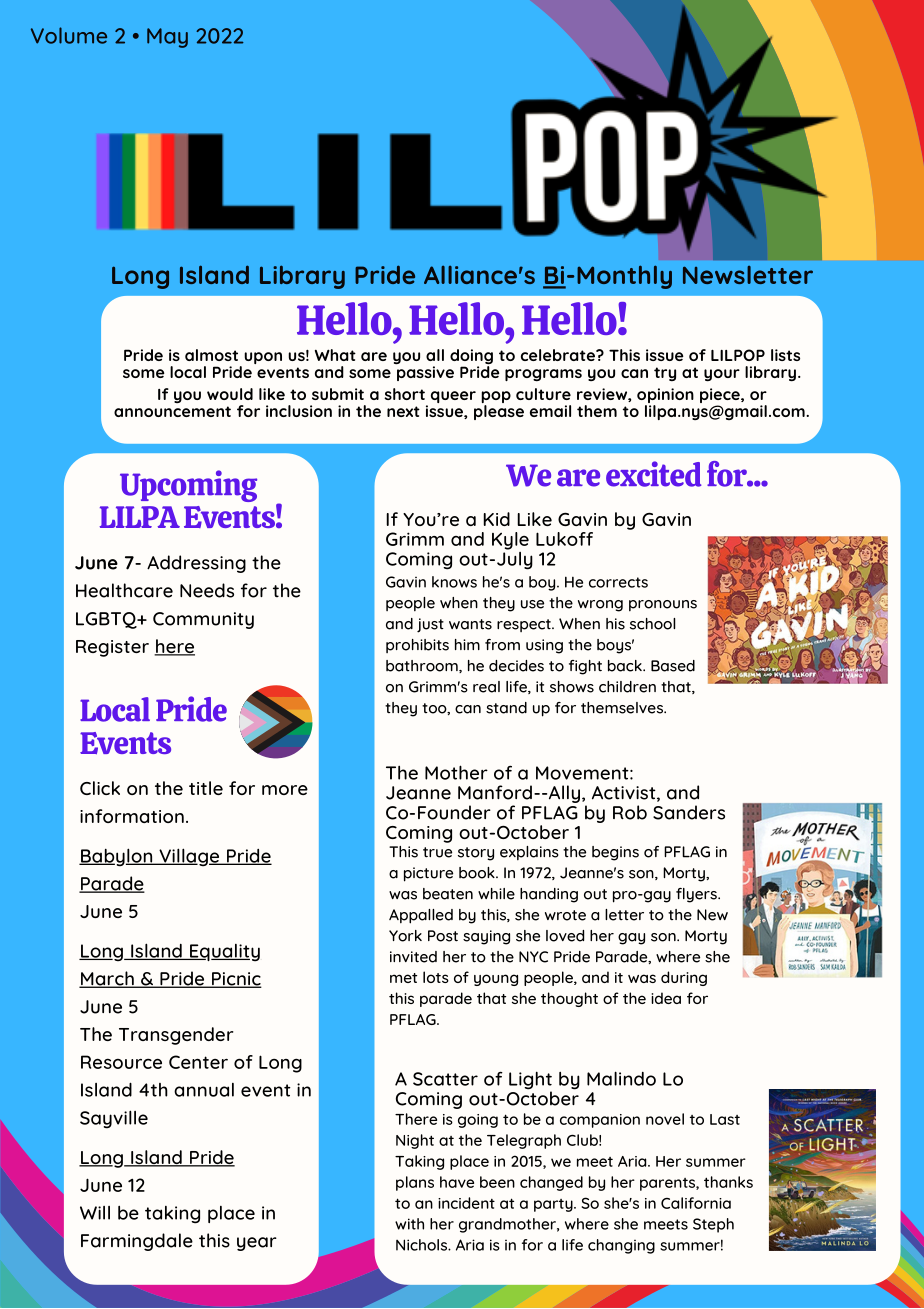  I want to click on doing, so click(471, 358).
